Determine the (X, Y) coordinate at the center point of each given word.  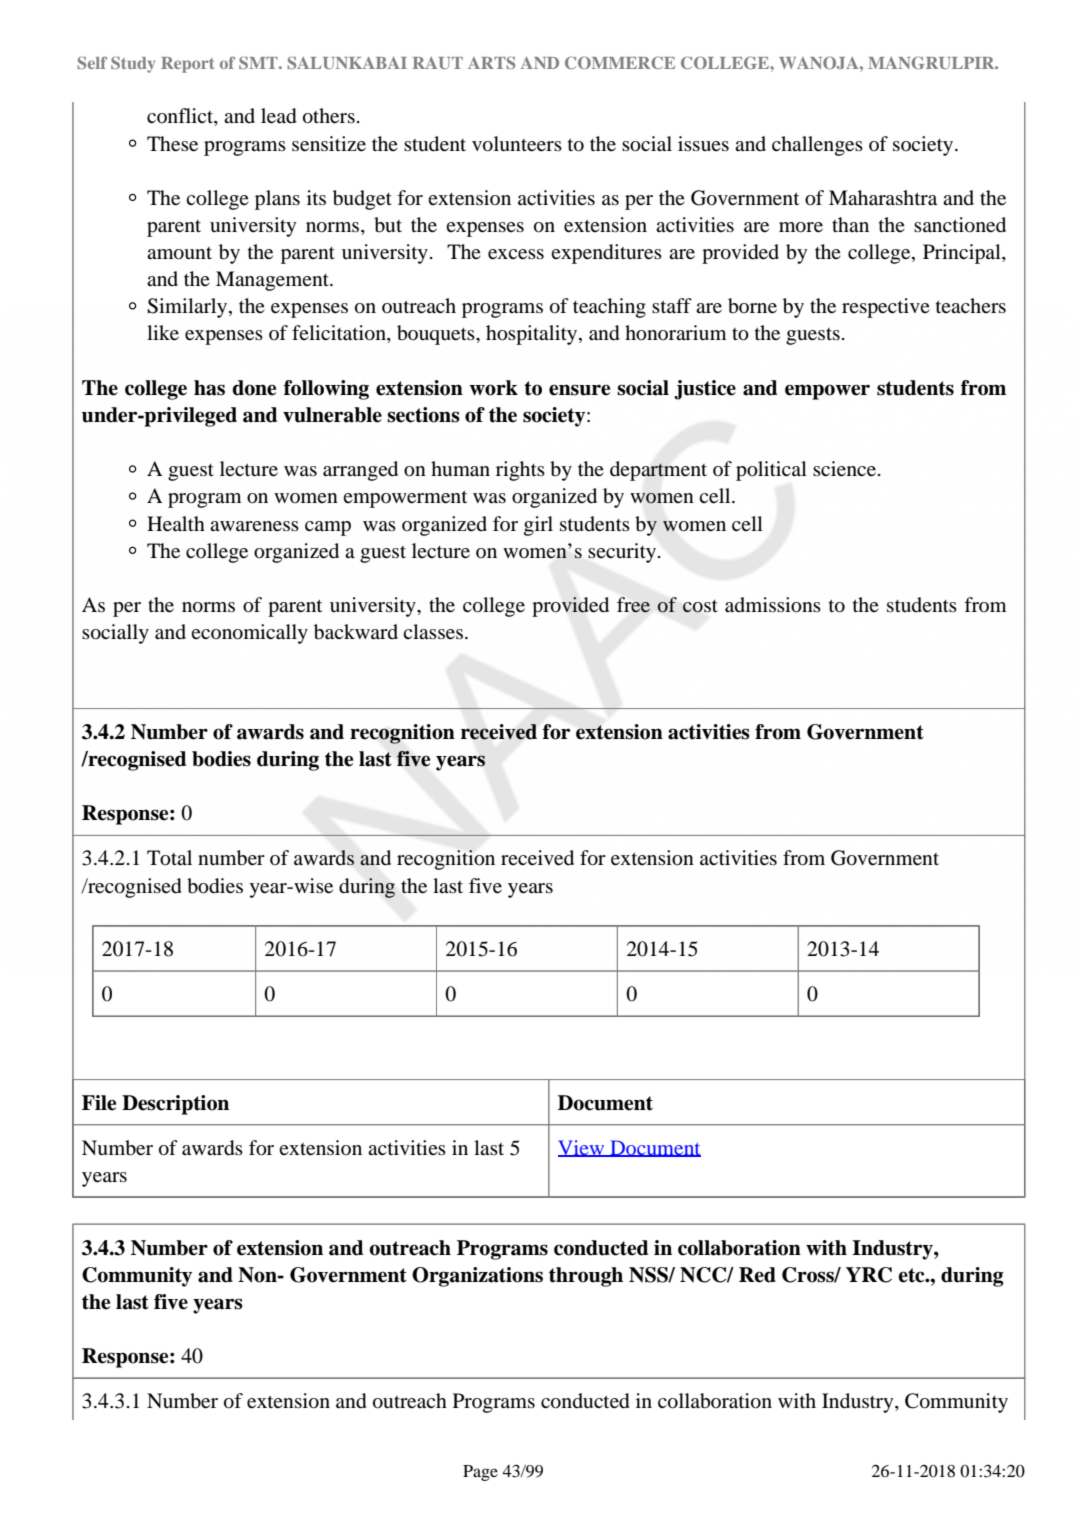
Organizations (477, 1277)
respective (886, 308)
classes (433, 632)
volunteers (517, 144)
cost (700, 606)
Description (175, 1105)
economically (249, 634)
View (582, 1148)
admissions (773, 605)
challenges (817, 146)
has (209, 388)
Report (188, 65)
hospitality (533, 335)
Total (169, 858)
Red (757, 1275)
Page (480, 1473)
